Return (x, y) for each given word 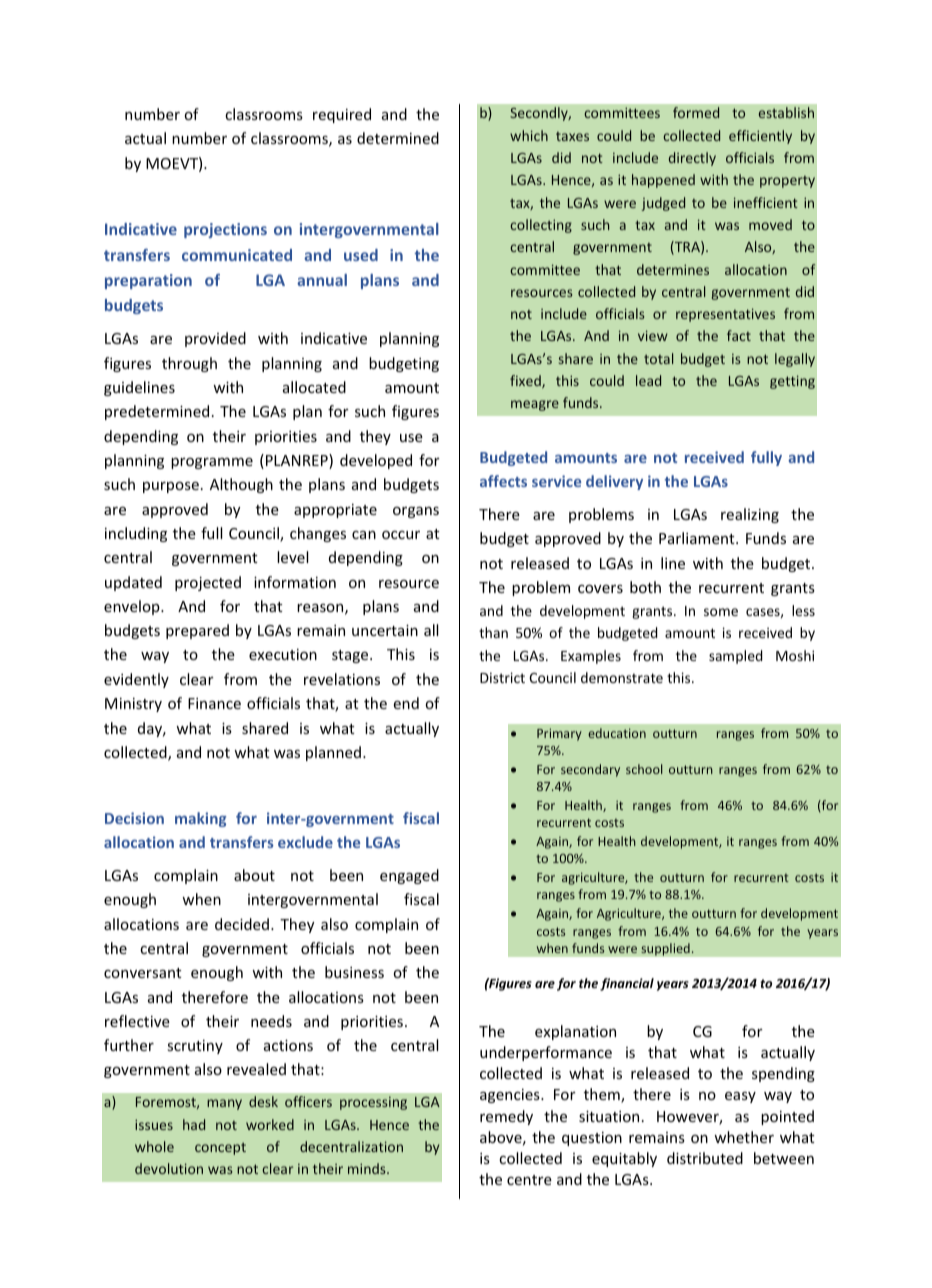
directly (692, 159)
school (644, 769)
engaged (409, 876)
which (529, 135)
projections (225, 230)
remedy (506, 1117)
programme (212, 463)
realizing (750, 515)
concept (220, 1149)
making (201, 819)
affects (503, 481)
